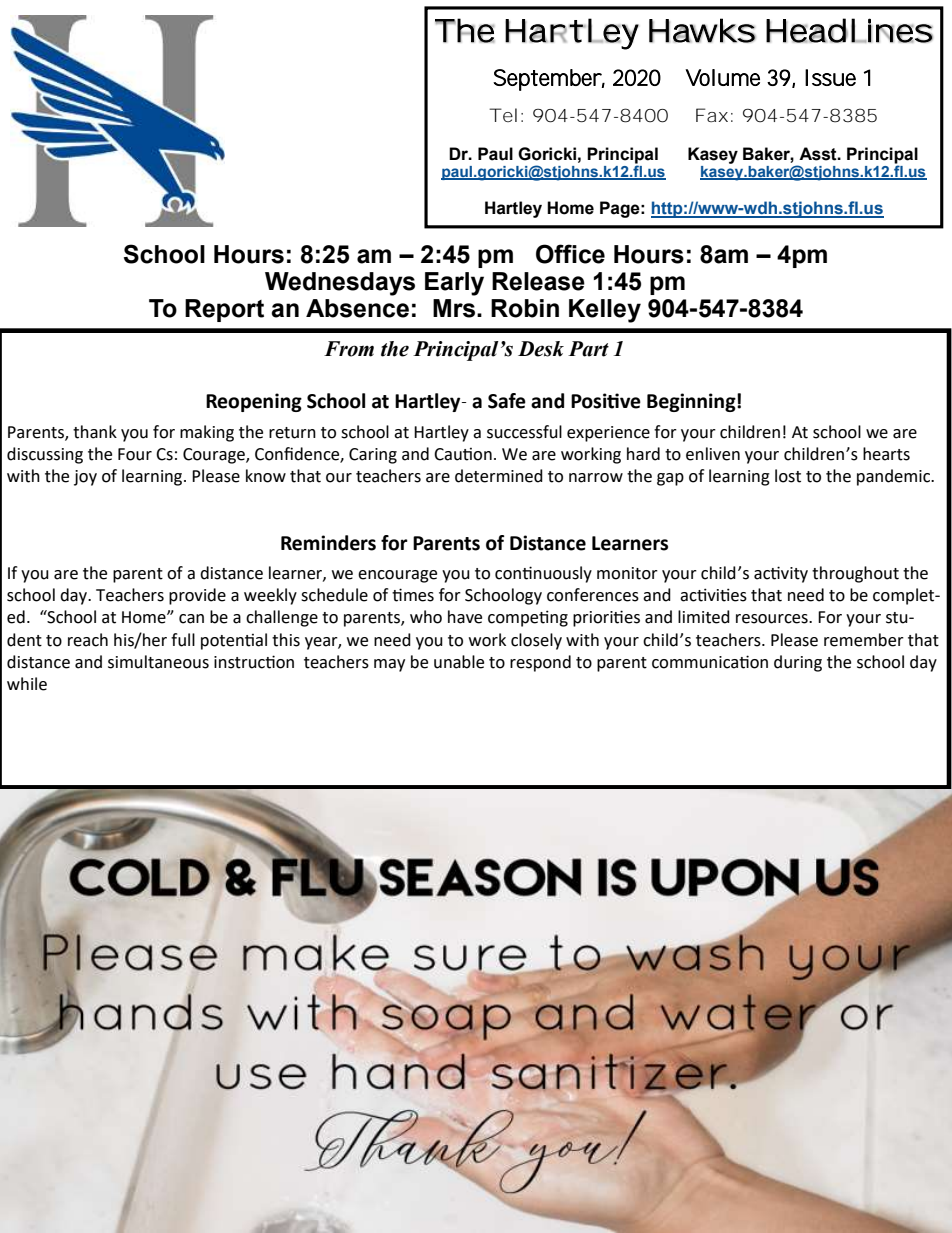 The width and height of the screenshot is (952, 1233). What do you see at coordinates (95, 432) in the screenshot?
I see `thank` at bounding box center [95, 432].
